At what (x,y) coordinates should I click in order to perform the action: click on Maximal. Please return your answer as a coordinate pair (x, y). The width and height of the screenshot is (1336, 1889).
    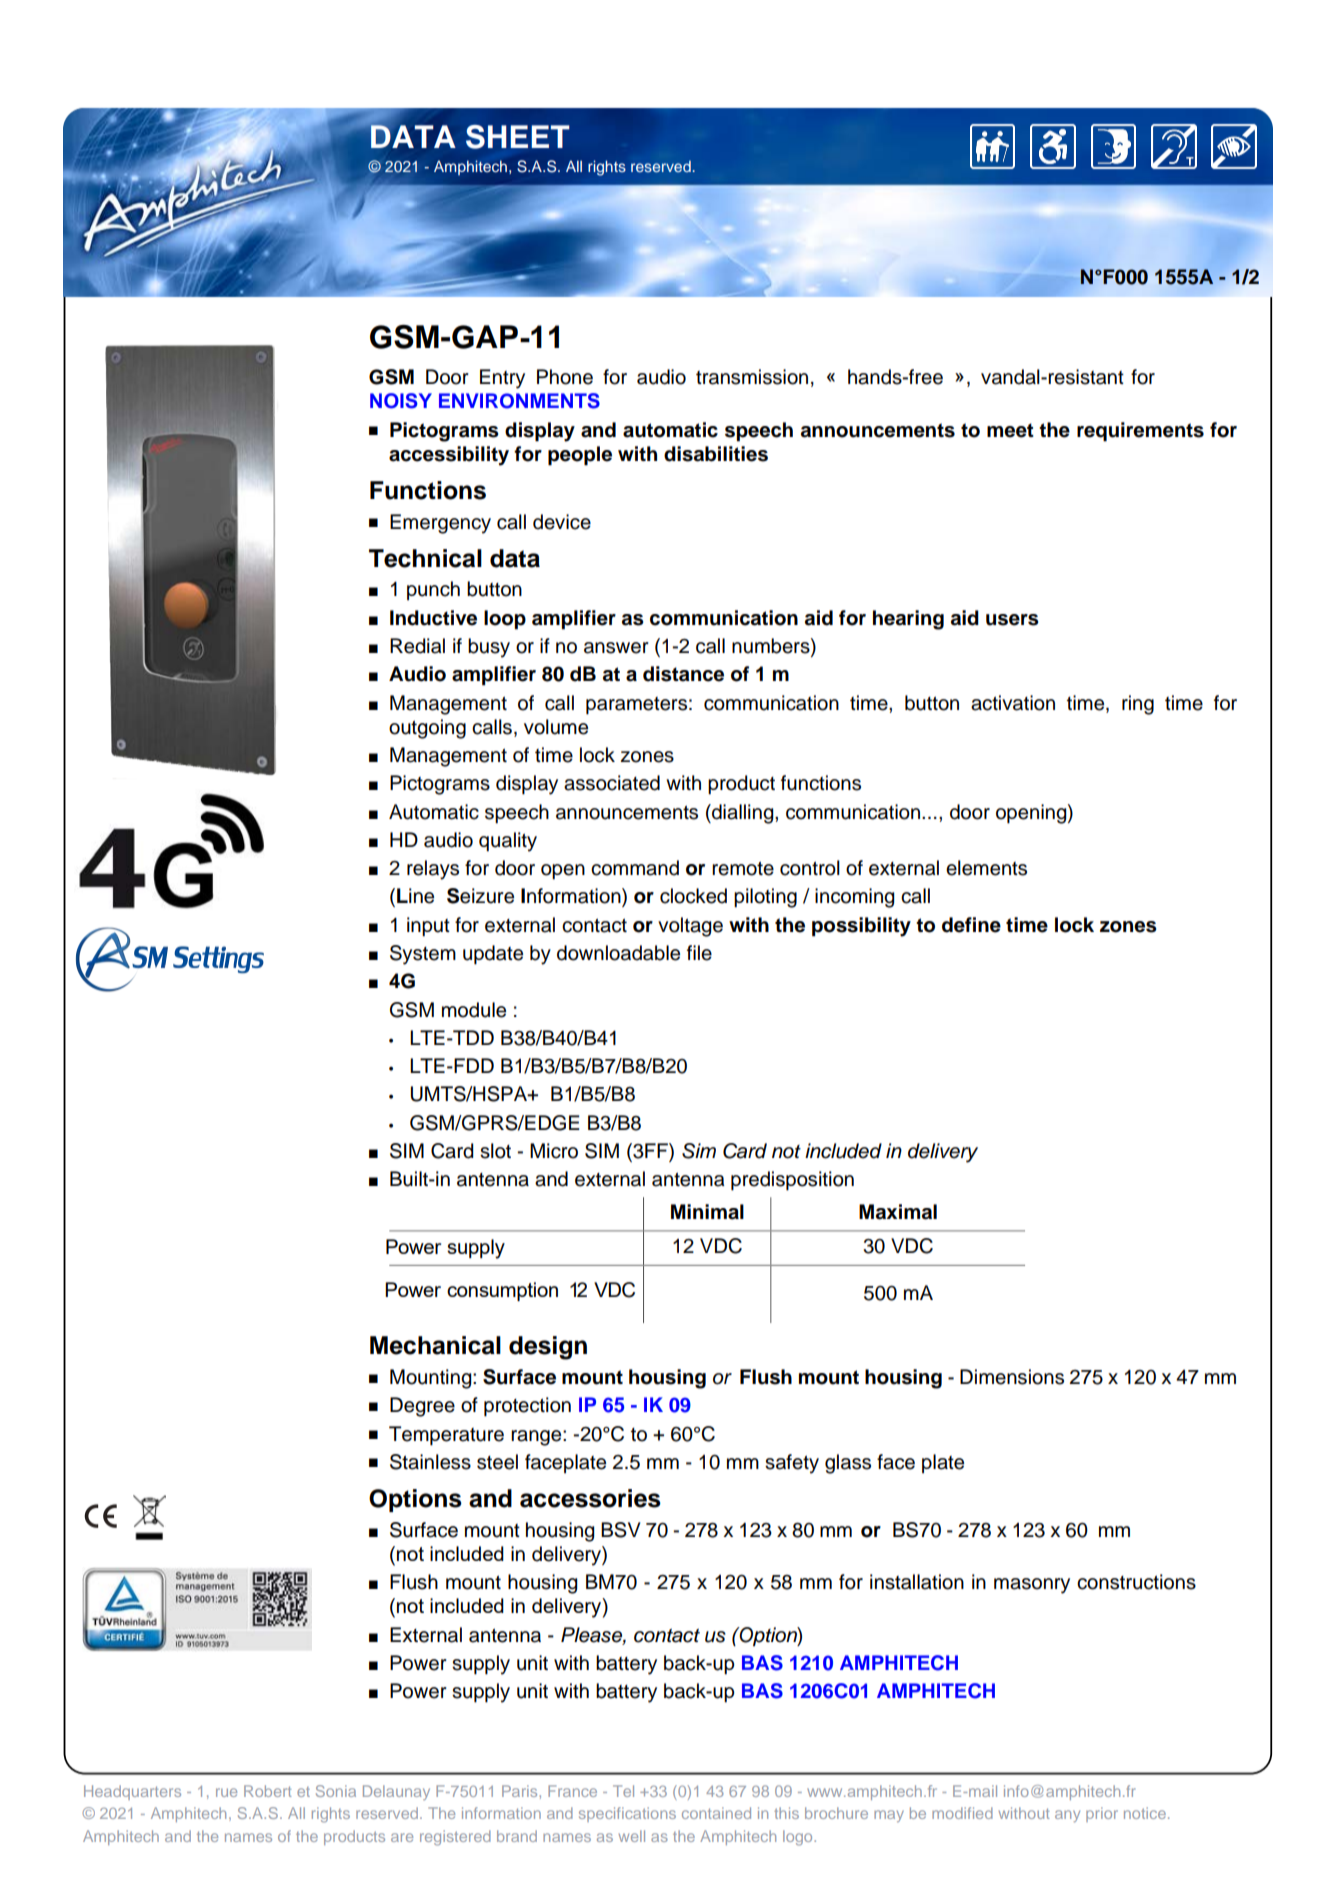
    Looking at the image, I should click on (898, 1212).
